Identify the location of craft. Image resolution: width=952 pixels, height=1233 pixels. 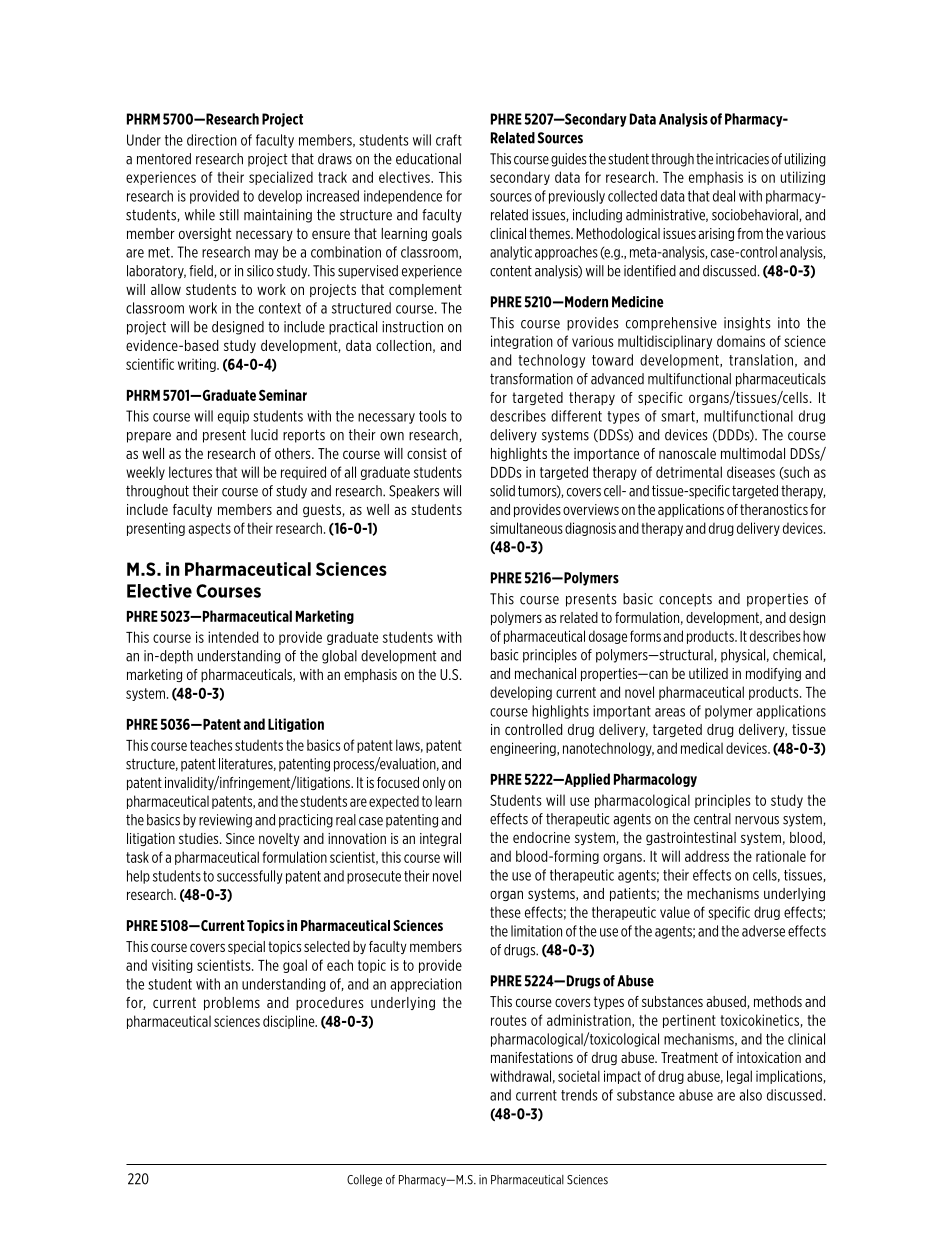
(449, 140).
